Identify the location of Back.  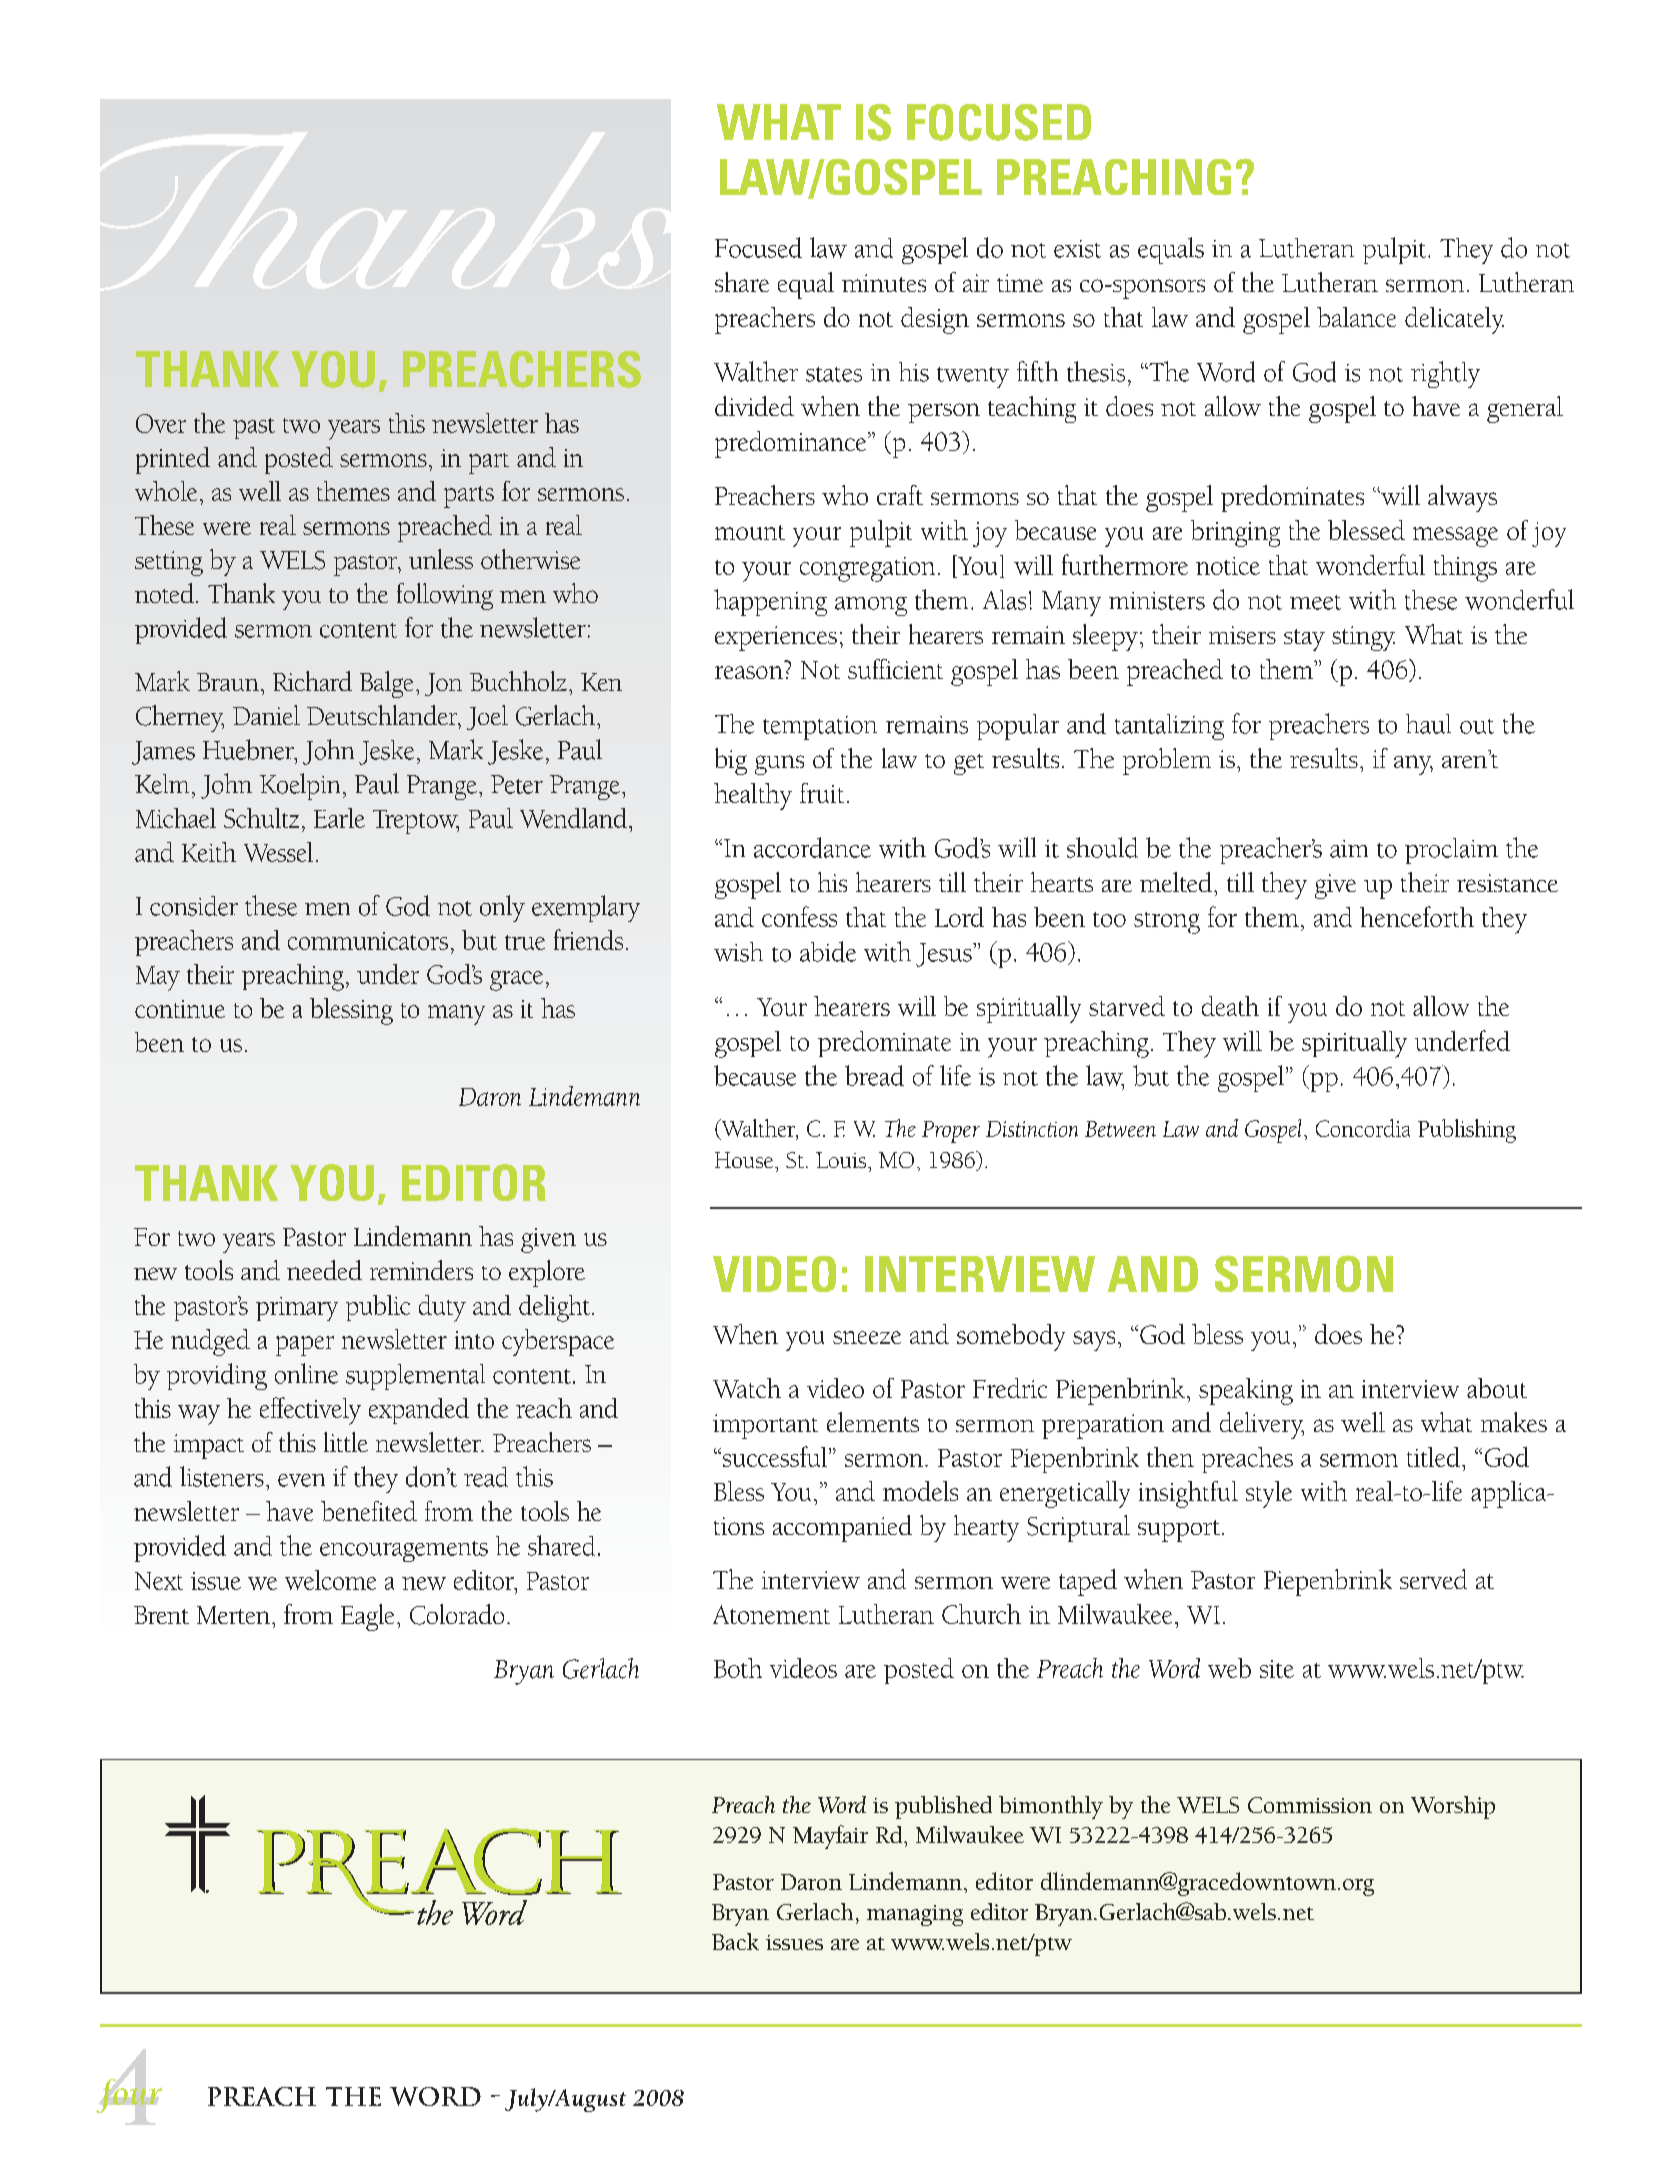
(735, 1941).
